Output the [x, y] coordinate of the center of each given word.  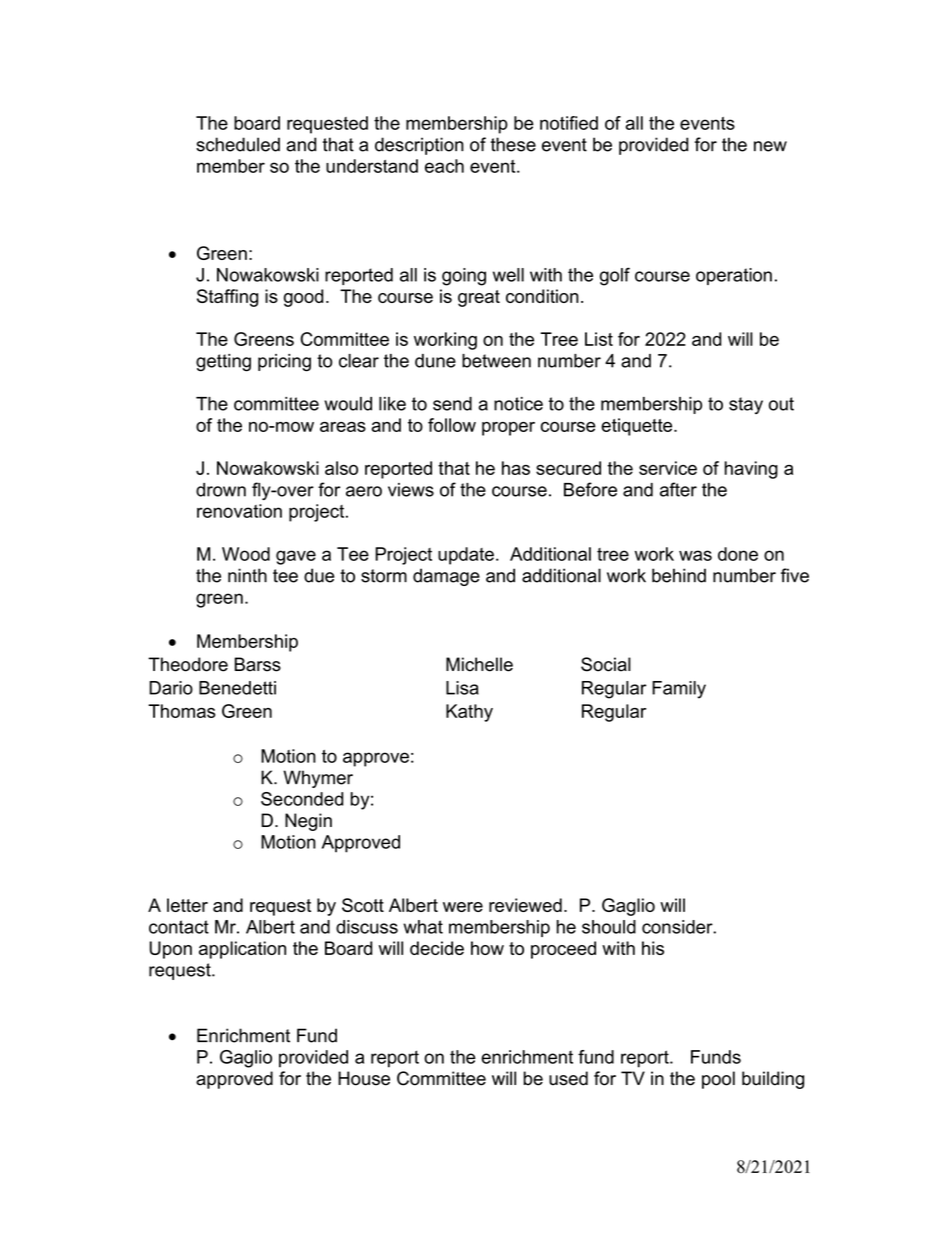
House [364, 1078]
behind [679, 575]
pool [718, 1080]
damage [446, 577]
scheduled [238, 144]
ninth [247, 575]
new [770, 146]
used [568, 1078]
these [513, 144]
